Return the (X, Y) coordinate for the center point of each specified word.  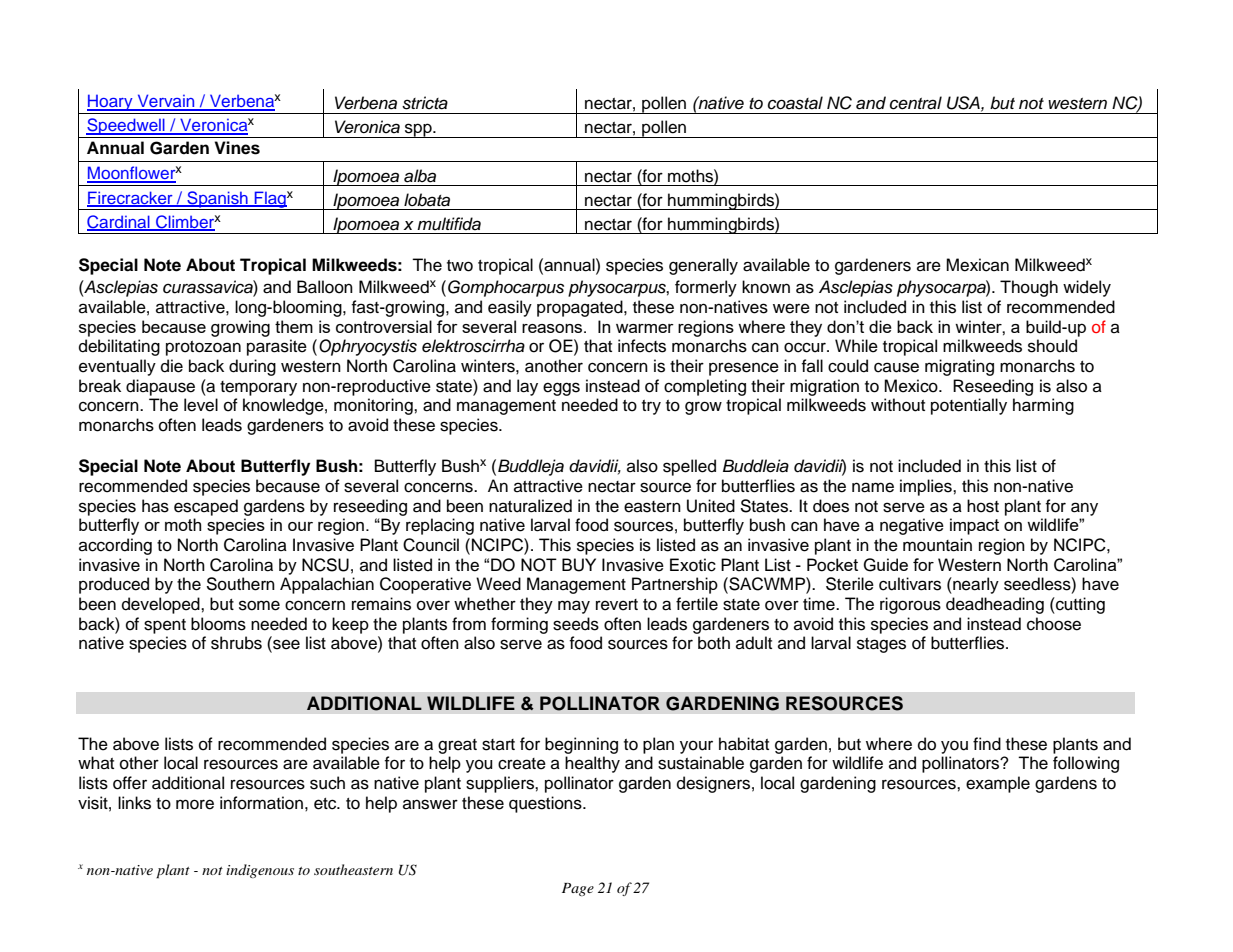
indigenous (260, 871)
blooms (218, 624)
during (252, 367)
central (916, 103)
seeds (576, 624)
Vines (237, 148)
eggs (561, 389)
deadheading (995, 605)
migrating (959, 367)
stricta (425, 103)
